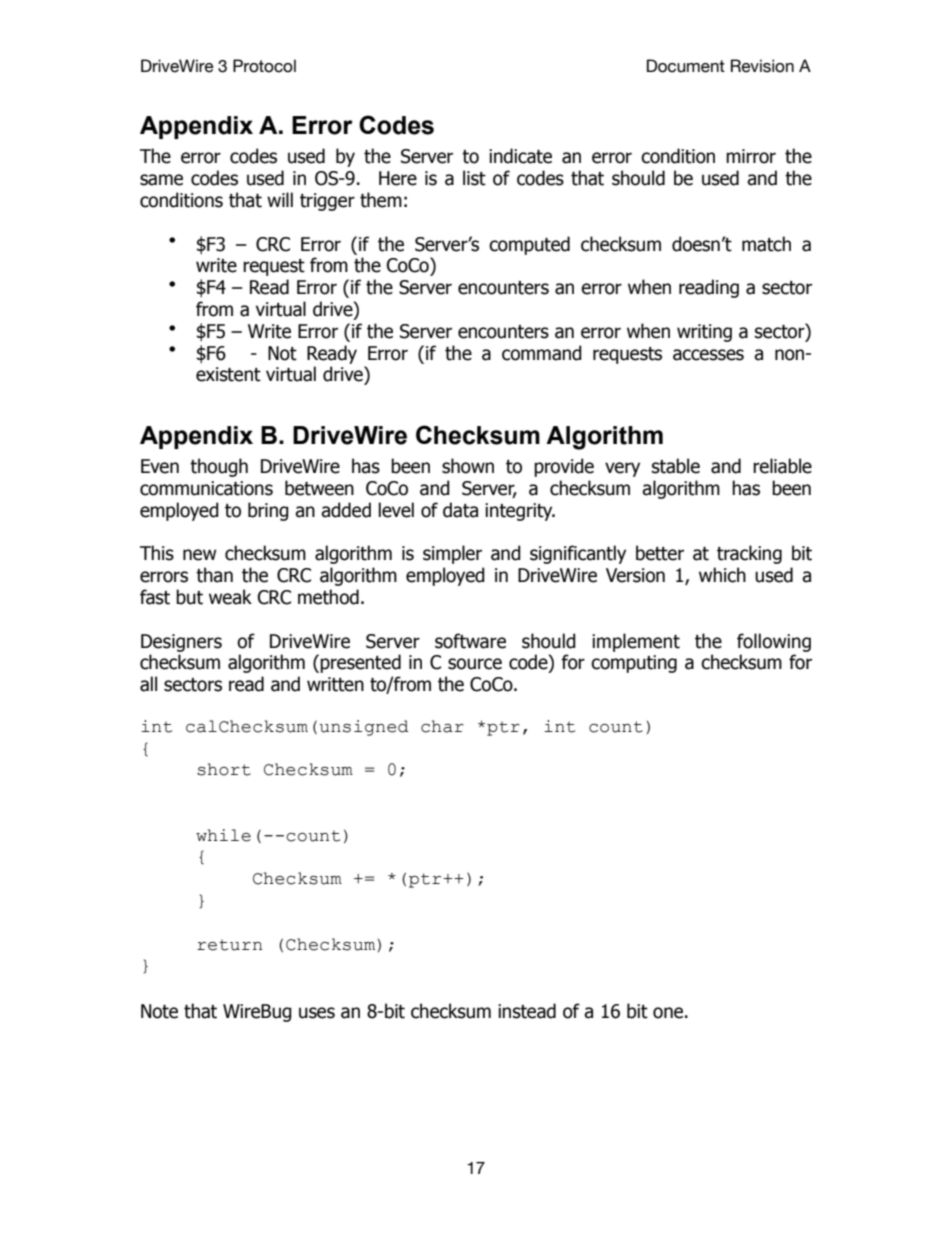  What do you see at coordinates (676, 466) in the document?
I see `stable` at bounding box center [676, 466].
